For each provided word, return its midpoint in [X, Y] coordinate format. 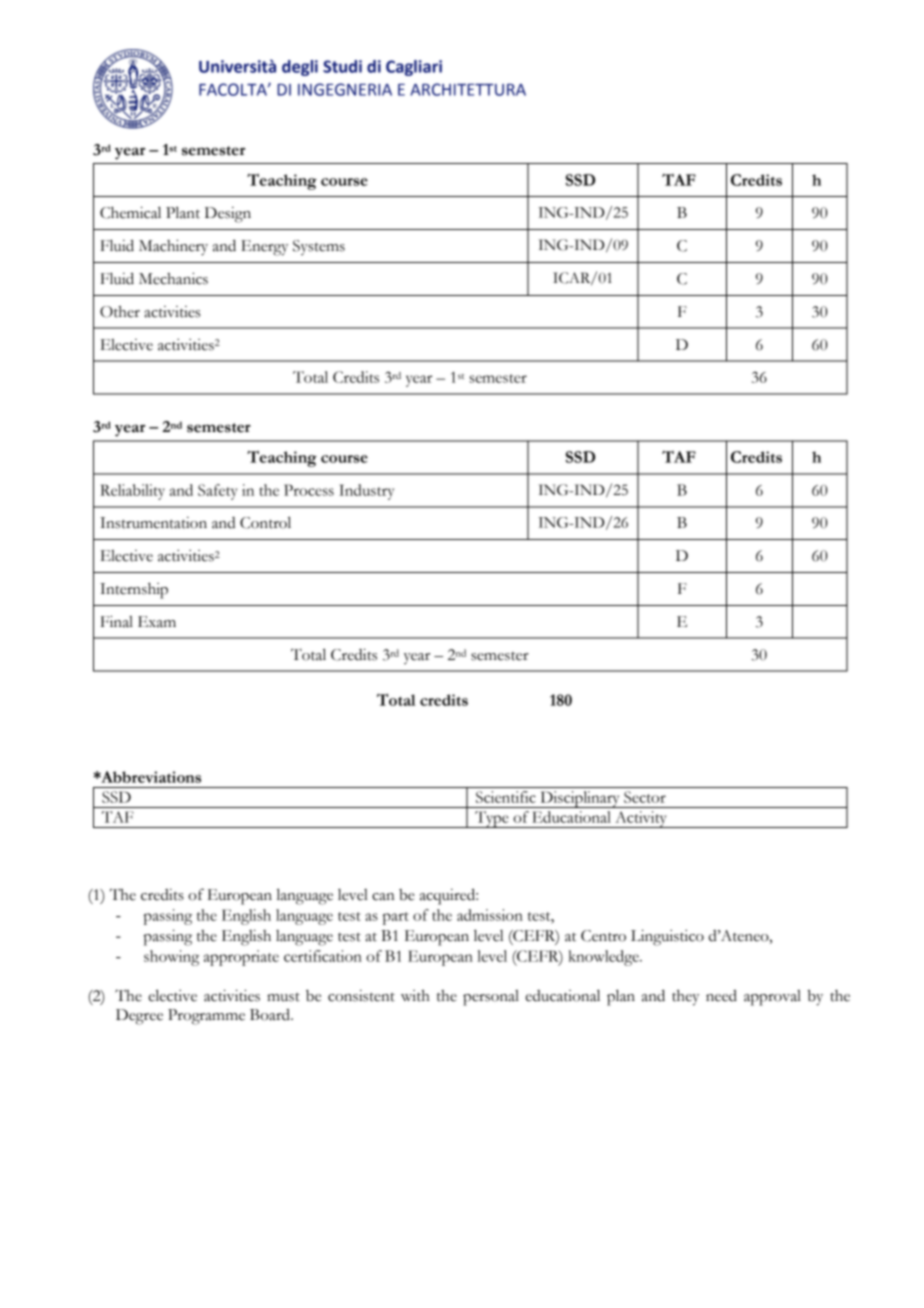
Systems [319, 247]
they [685, 998]
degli [300, 68]
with [415, 996]
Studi [342, 66]
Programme [206, 1017]
